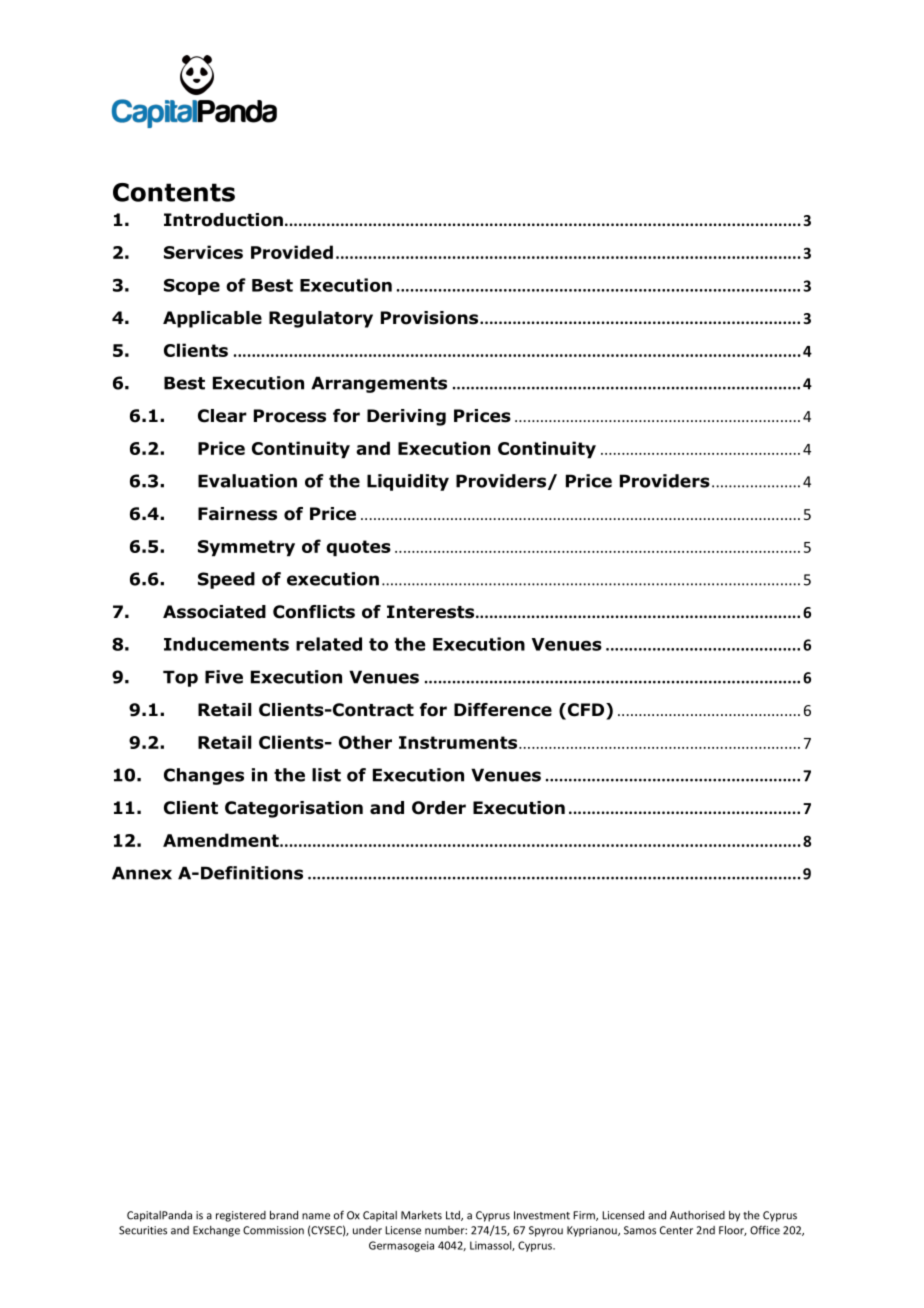  What do you see at coordinates (379, 384) in the image?
I see `Arrangements` at bounding box center [379, 384].
